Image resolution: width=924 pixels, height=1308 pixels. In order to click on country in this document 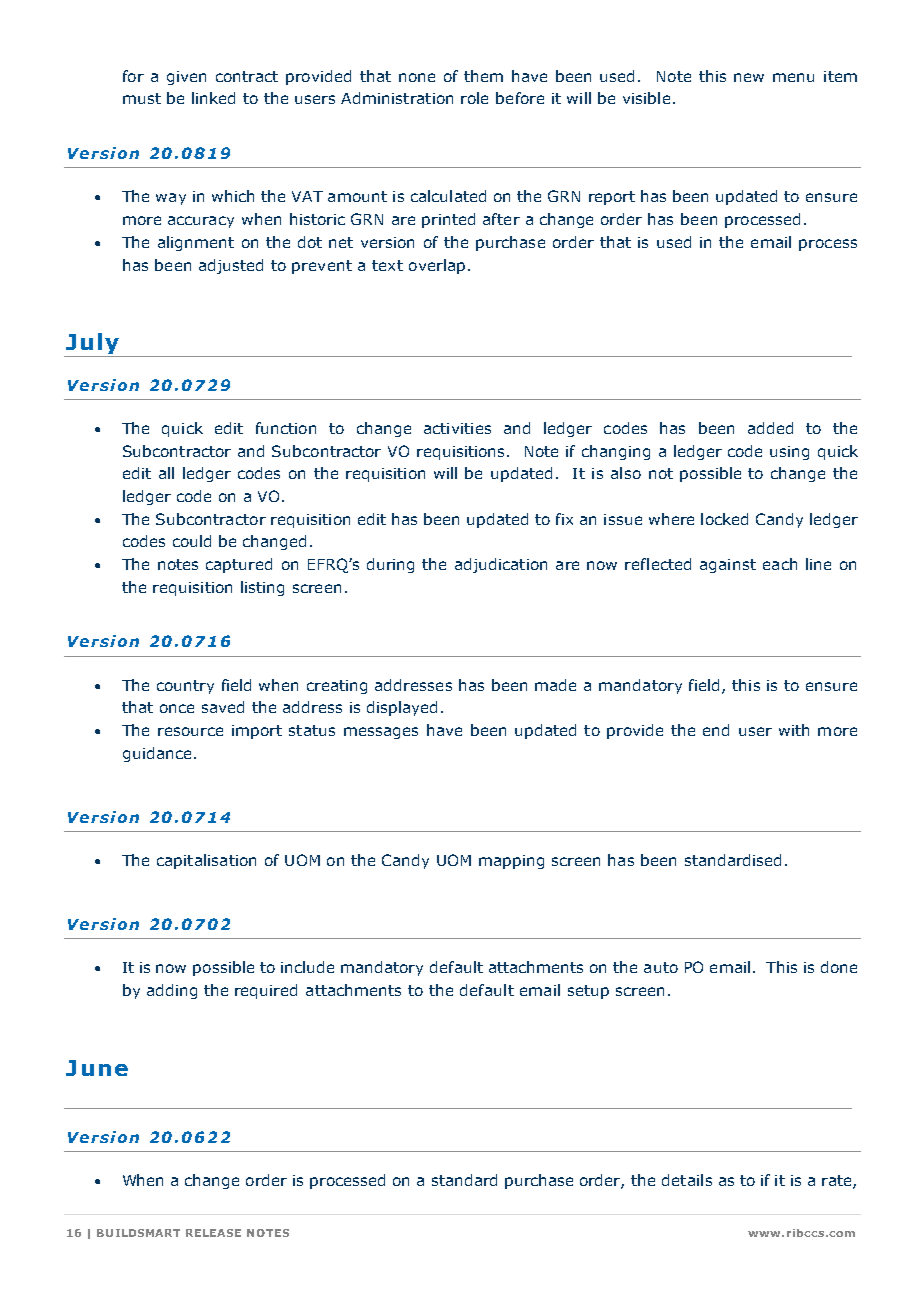, I will do `click(185, 687)`.
